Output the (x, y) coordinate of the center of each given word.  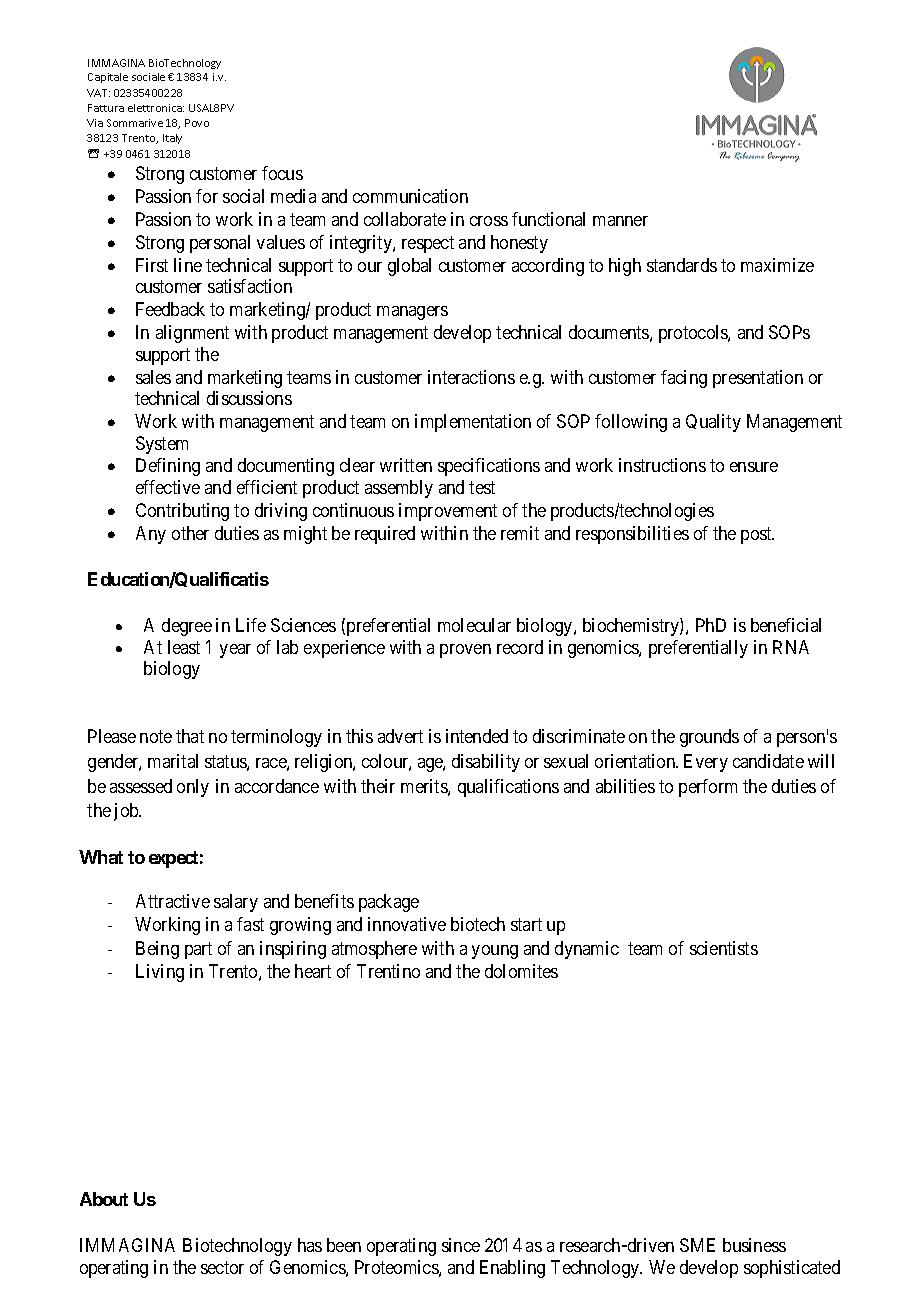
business (754, 1245)
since (461, 1245)
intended (477, 736)
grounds (709, 738)
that (190, 736)
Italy (172, 139)
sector (222, 1267)
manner (620, 221)
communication (410, 196)
